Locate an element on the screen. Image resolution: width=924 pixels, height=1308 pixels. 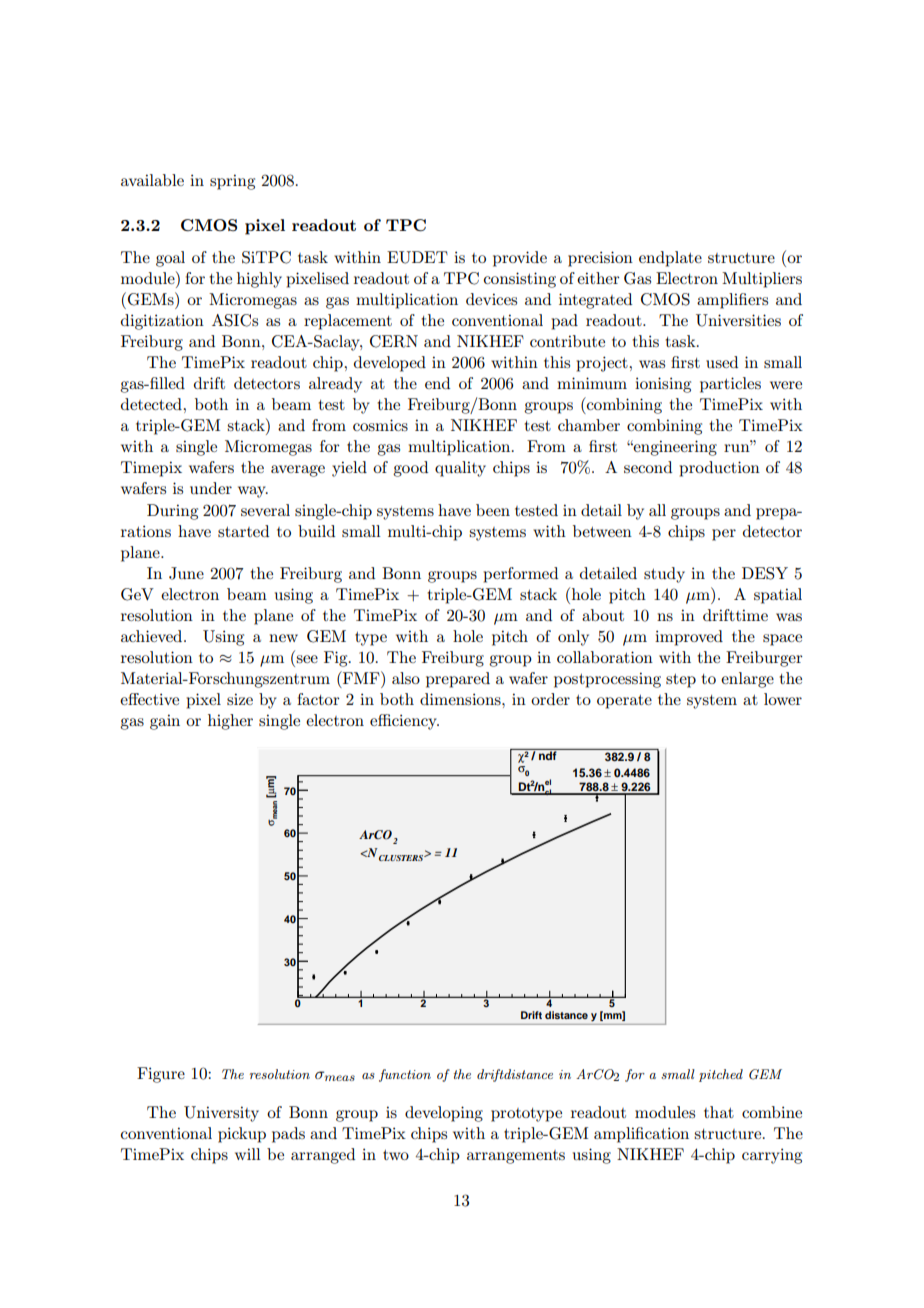
developed is located at coordinates (390, 364).
